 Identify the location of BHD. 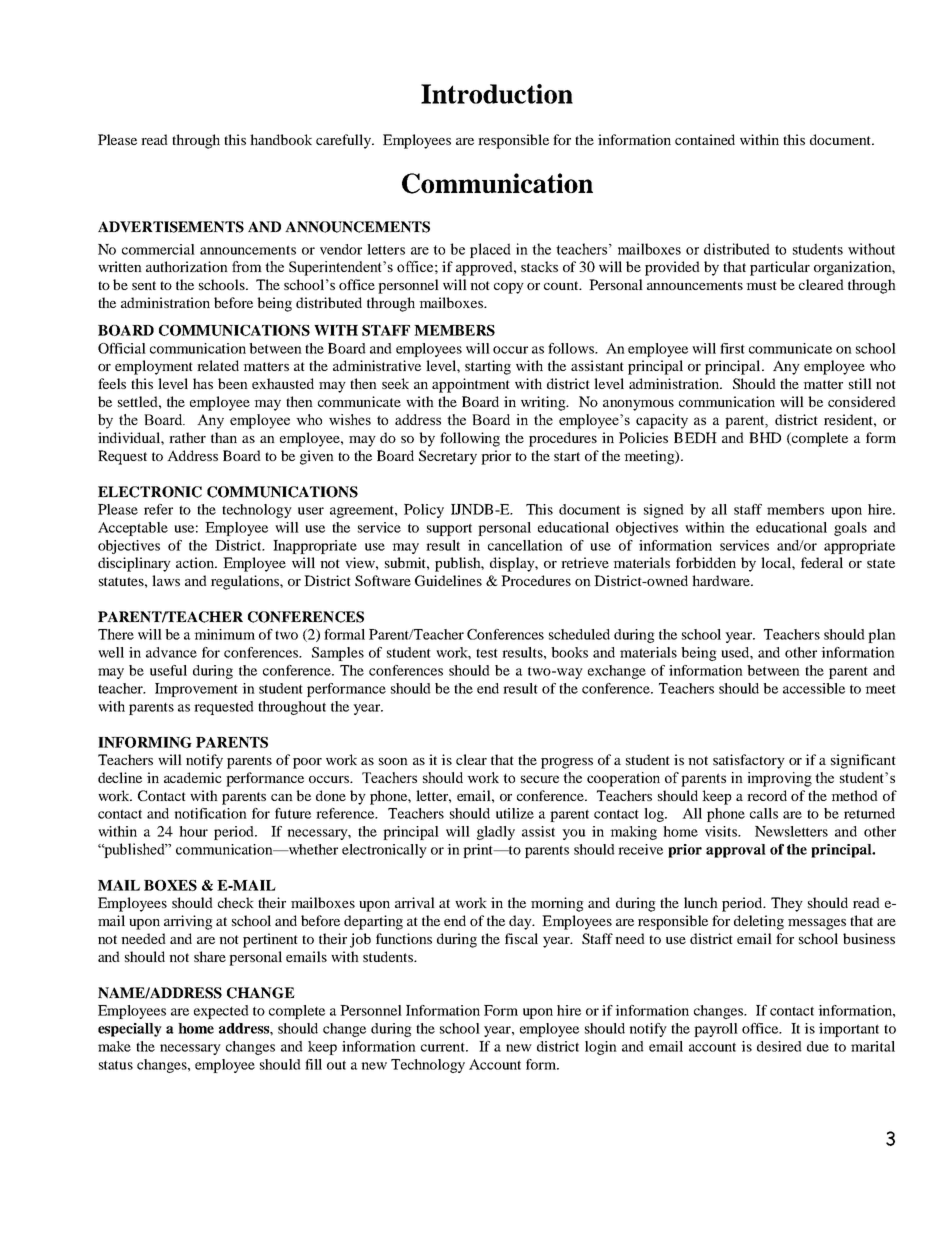
(765, 437).
